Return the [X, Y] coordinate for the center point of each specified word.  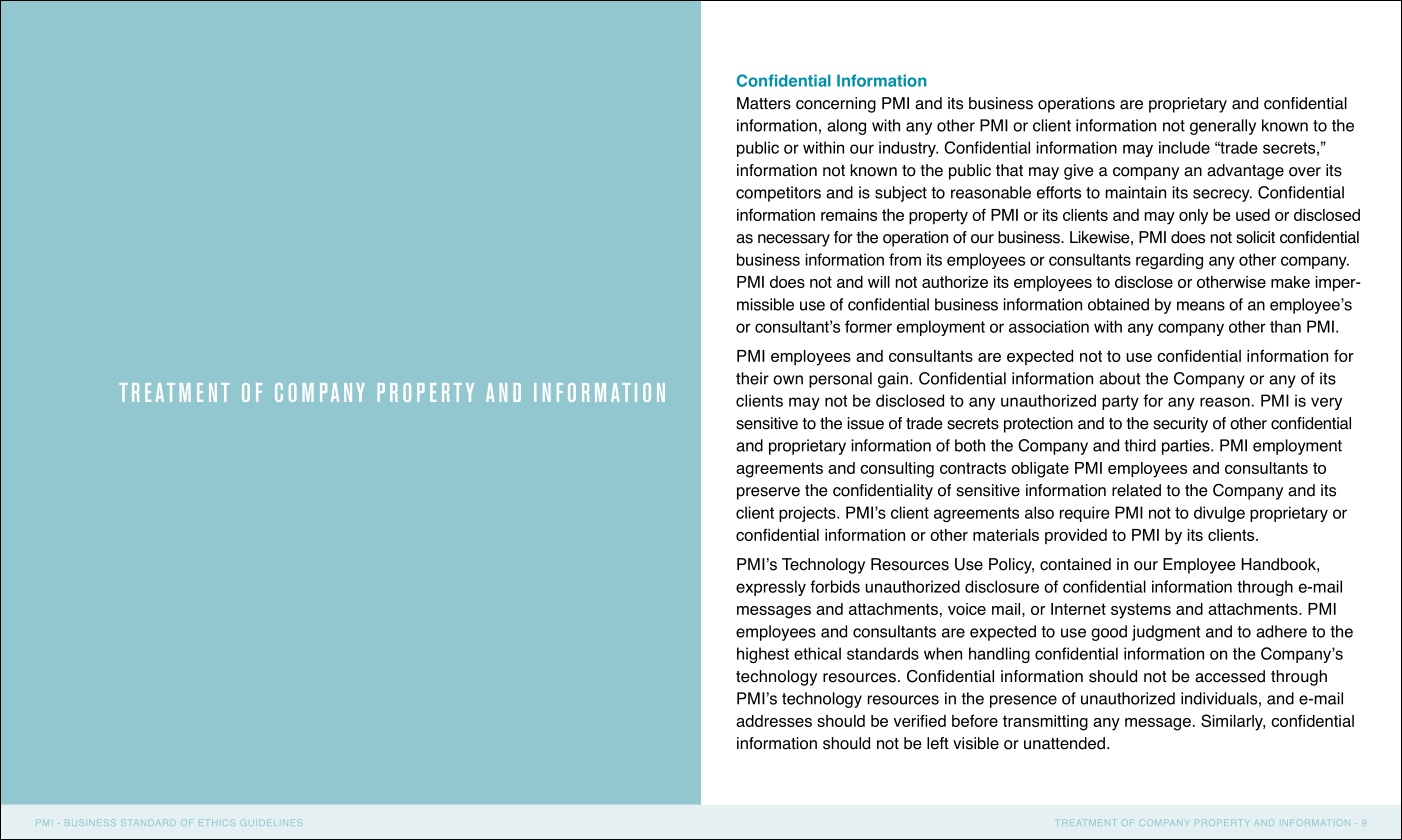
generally [1223, 127]
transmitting [1045, 723]
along [846, 127]
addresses [774, 721]
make [1290, 282]
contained [1075, 564]
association [1049, 326]
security [1180, 425]
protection [1038, 425]
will [879, 282]
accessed [1230, 676]
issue [866, 423]
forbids [835, 586]
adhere [1281, 631]
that [1009, 170]
